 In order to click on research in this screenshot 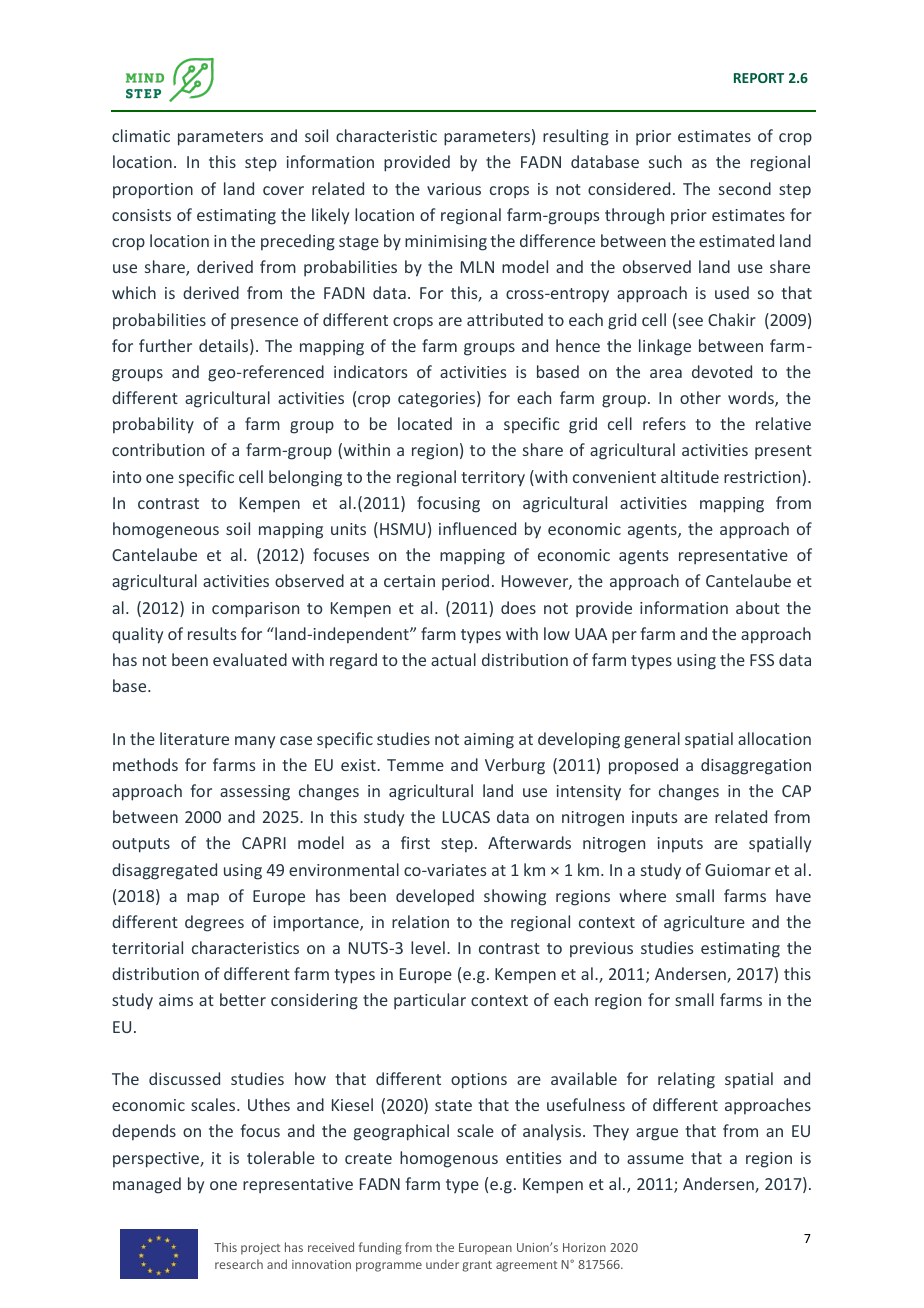, I will do `click(239, 1264)`.
